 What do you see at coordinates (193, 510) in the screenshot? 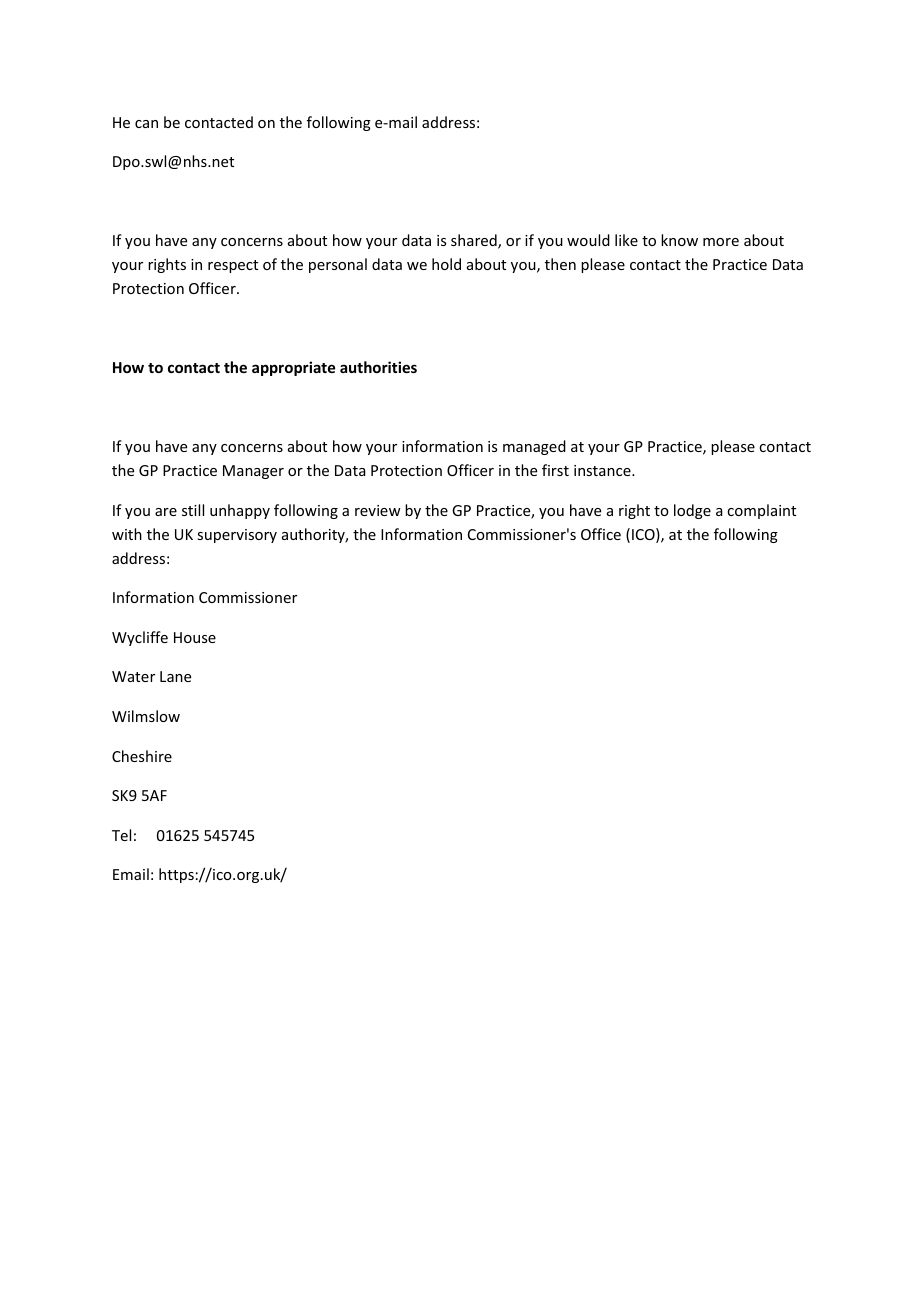
I see `still` at bounding box center [193, 510].
